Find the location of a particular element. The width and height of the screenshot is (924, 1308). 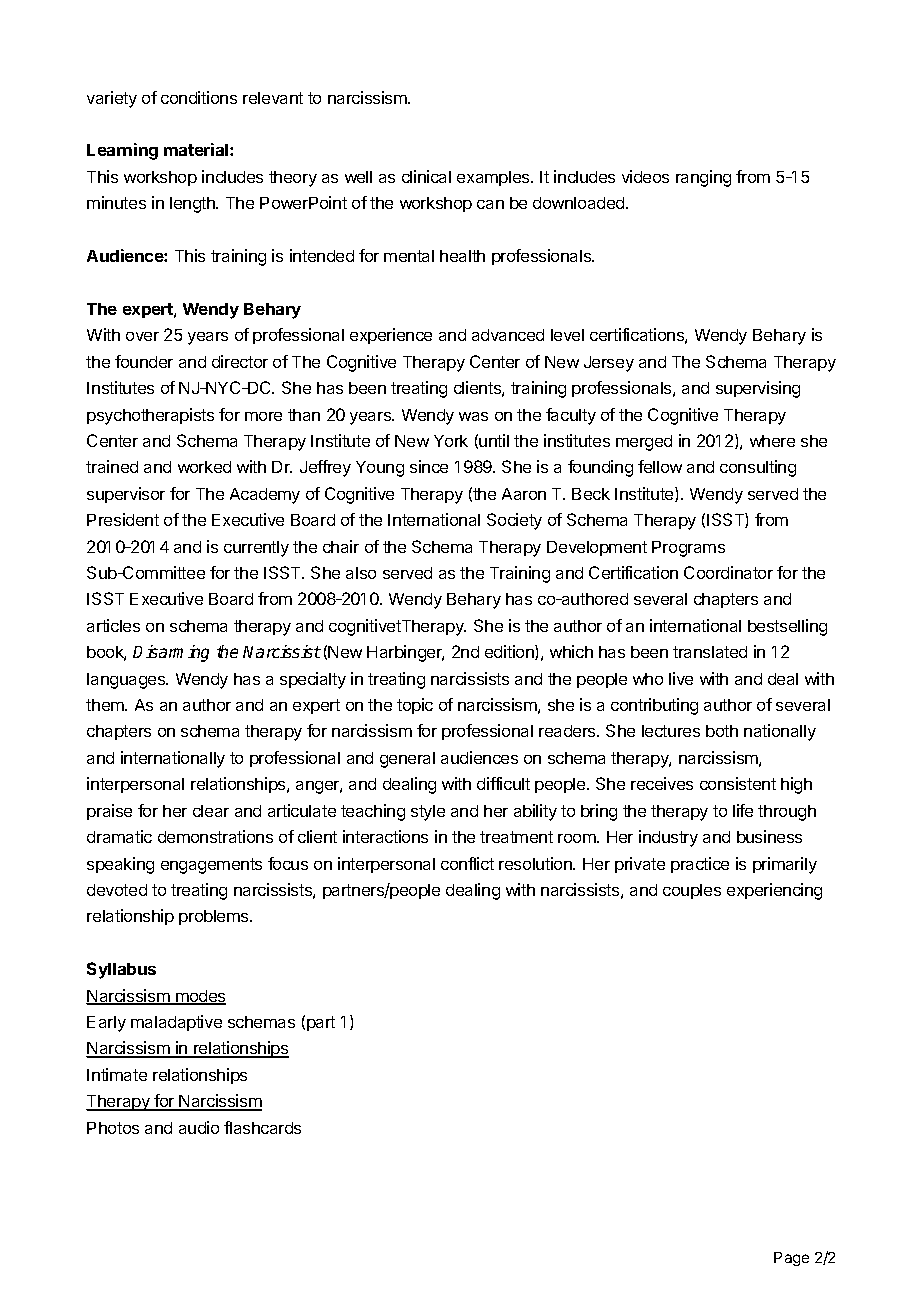

Disarming is located at coordinates (171, 653).
